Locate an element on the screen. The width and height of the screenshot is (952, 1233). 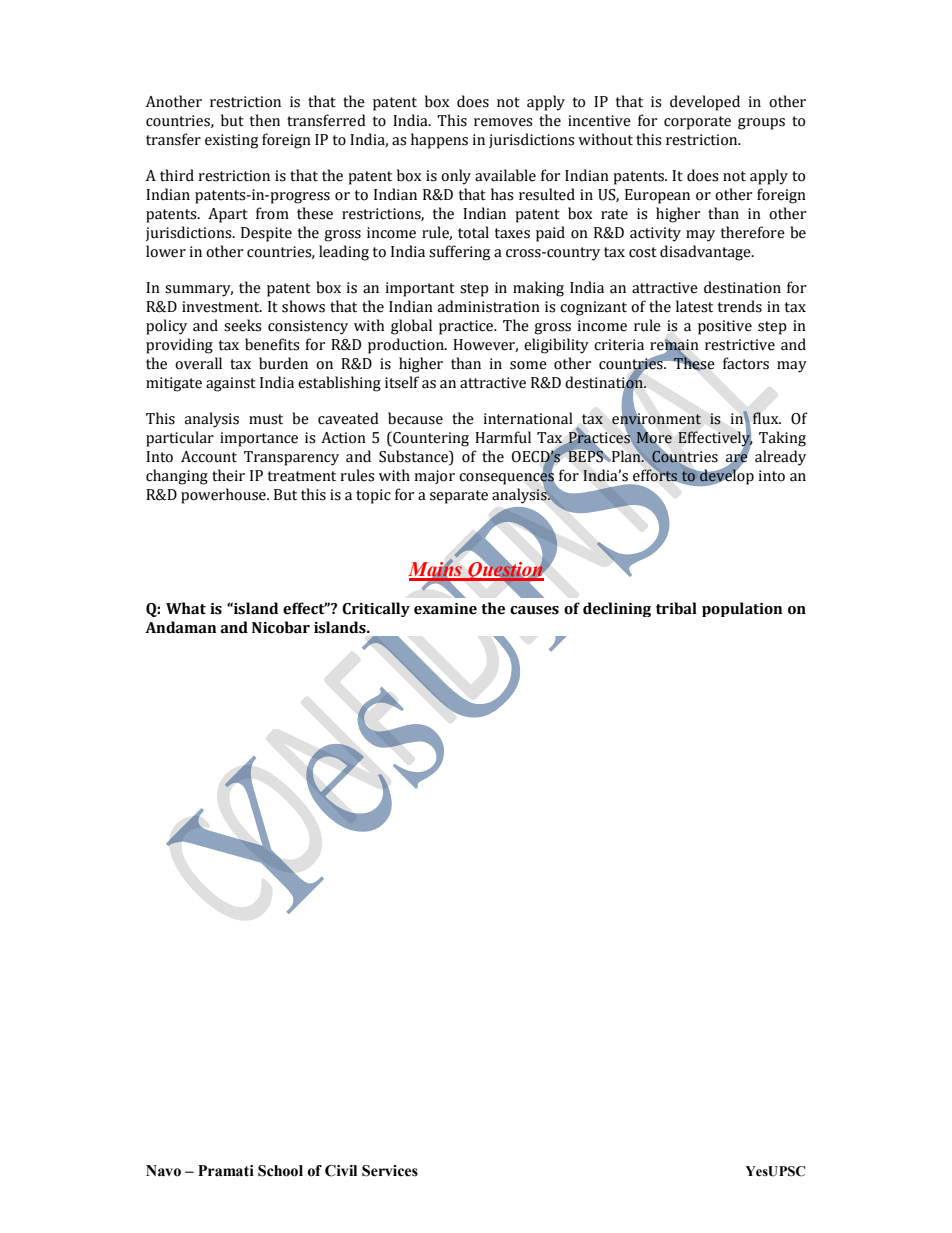
population is located at coordinates (742, 609).
